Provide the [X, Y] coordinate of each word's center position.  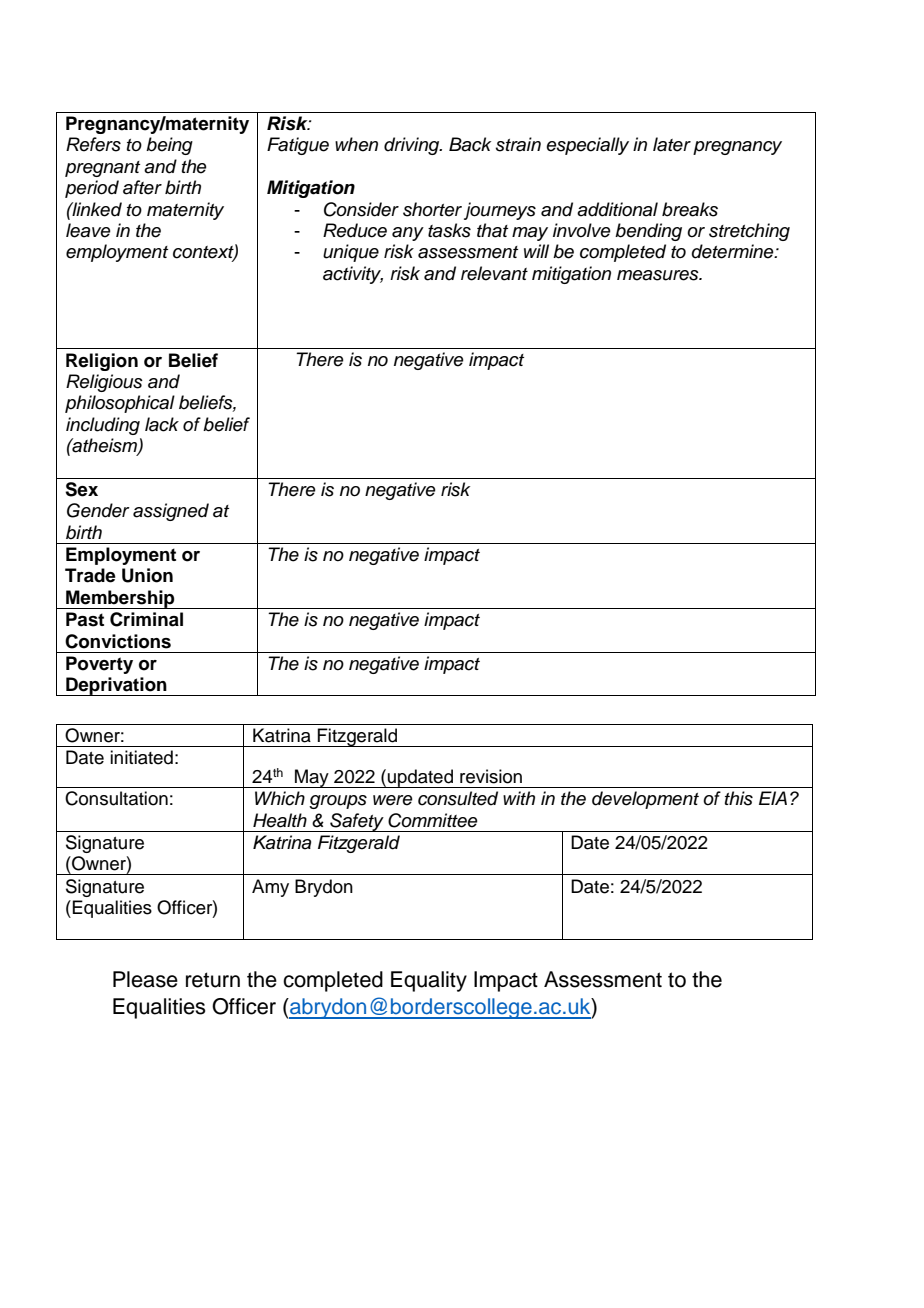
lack [162, 424]
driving [413, 146]
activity [353, 275]
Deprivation [116, 686]
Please [145, 979]
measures [659, 275]
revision [491, 776]
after [142, 187]
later [672, 144]
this [739, 798]
